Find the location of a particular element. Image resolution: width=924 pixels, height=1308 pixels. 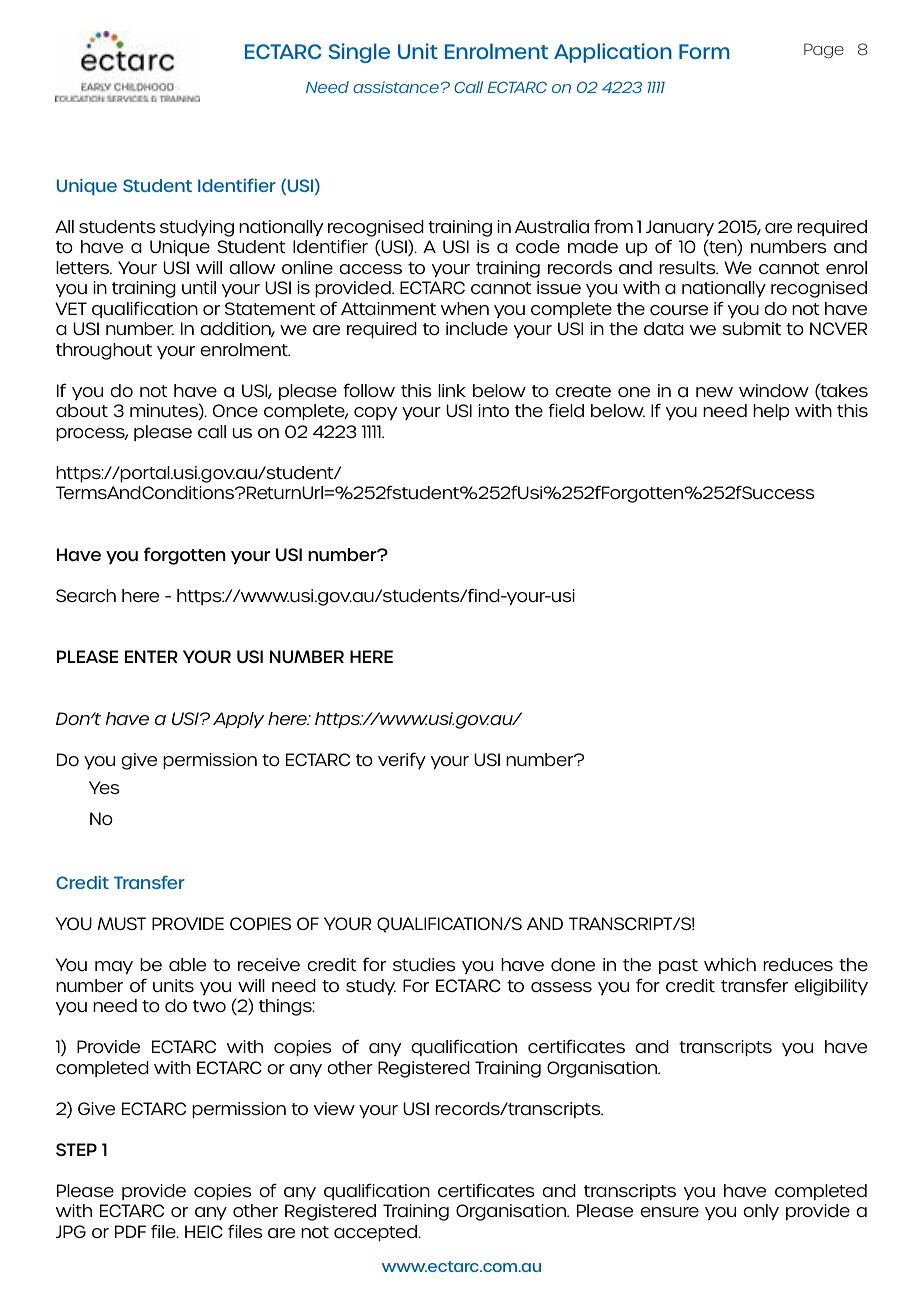

Yes is located at coordinates (104, 787).
